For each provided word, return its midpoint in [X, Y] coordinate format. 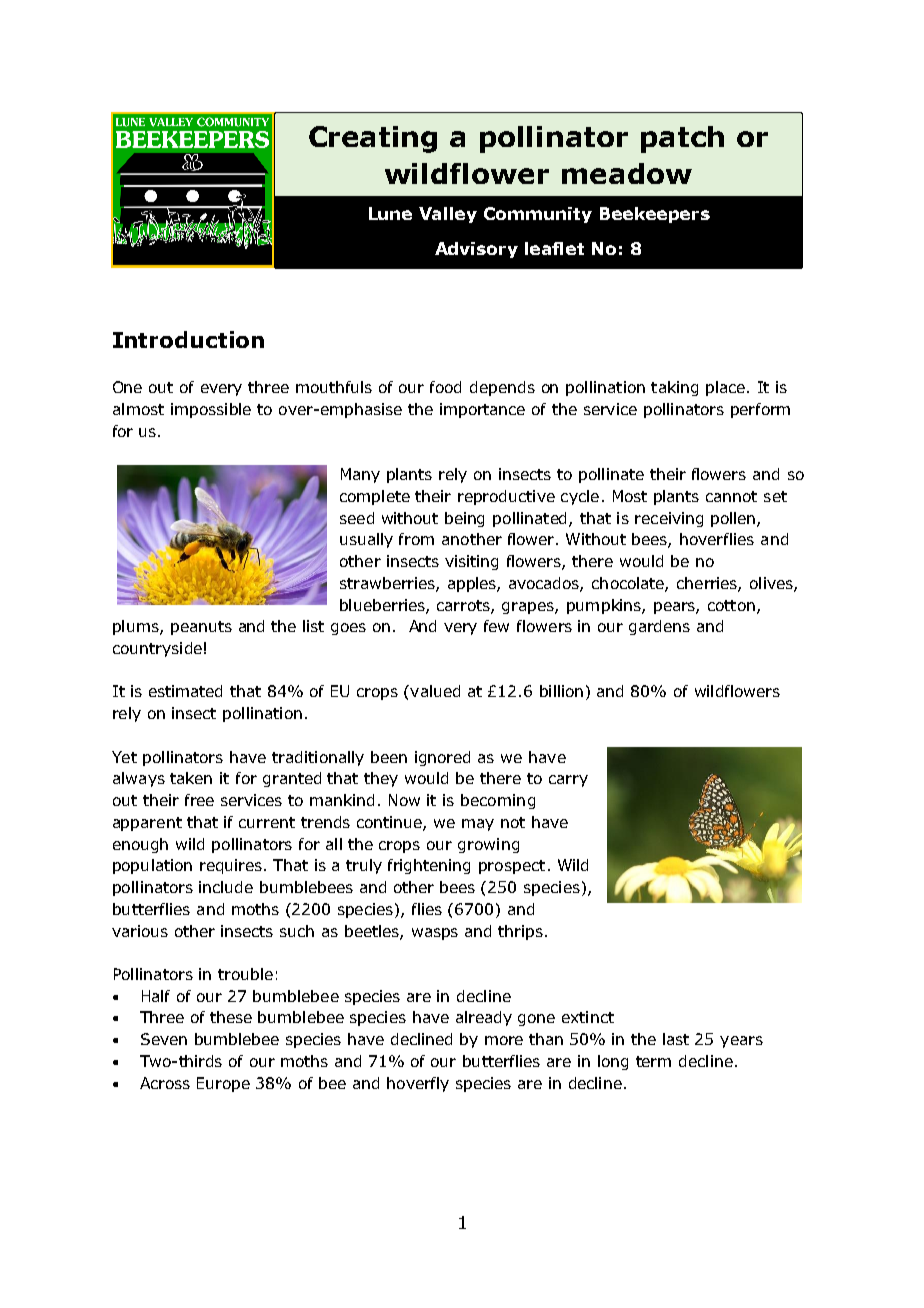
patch [682, 139]
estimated [185, 691]
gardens [659, 627]
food [445, 387]
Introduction [188, 339]
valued [434, 691]
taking [674, 388]
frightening [429, 866]
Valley [448, 215]
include [226, 887]
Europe [223, 1084]
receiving [669, 519]
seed [357, 518]
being [464, 519]
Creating [373, 139]
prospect [512, 867]
